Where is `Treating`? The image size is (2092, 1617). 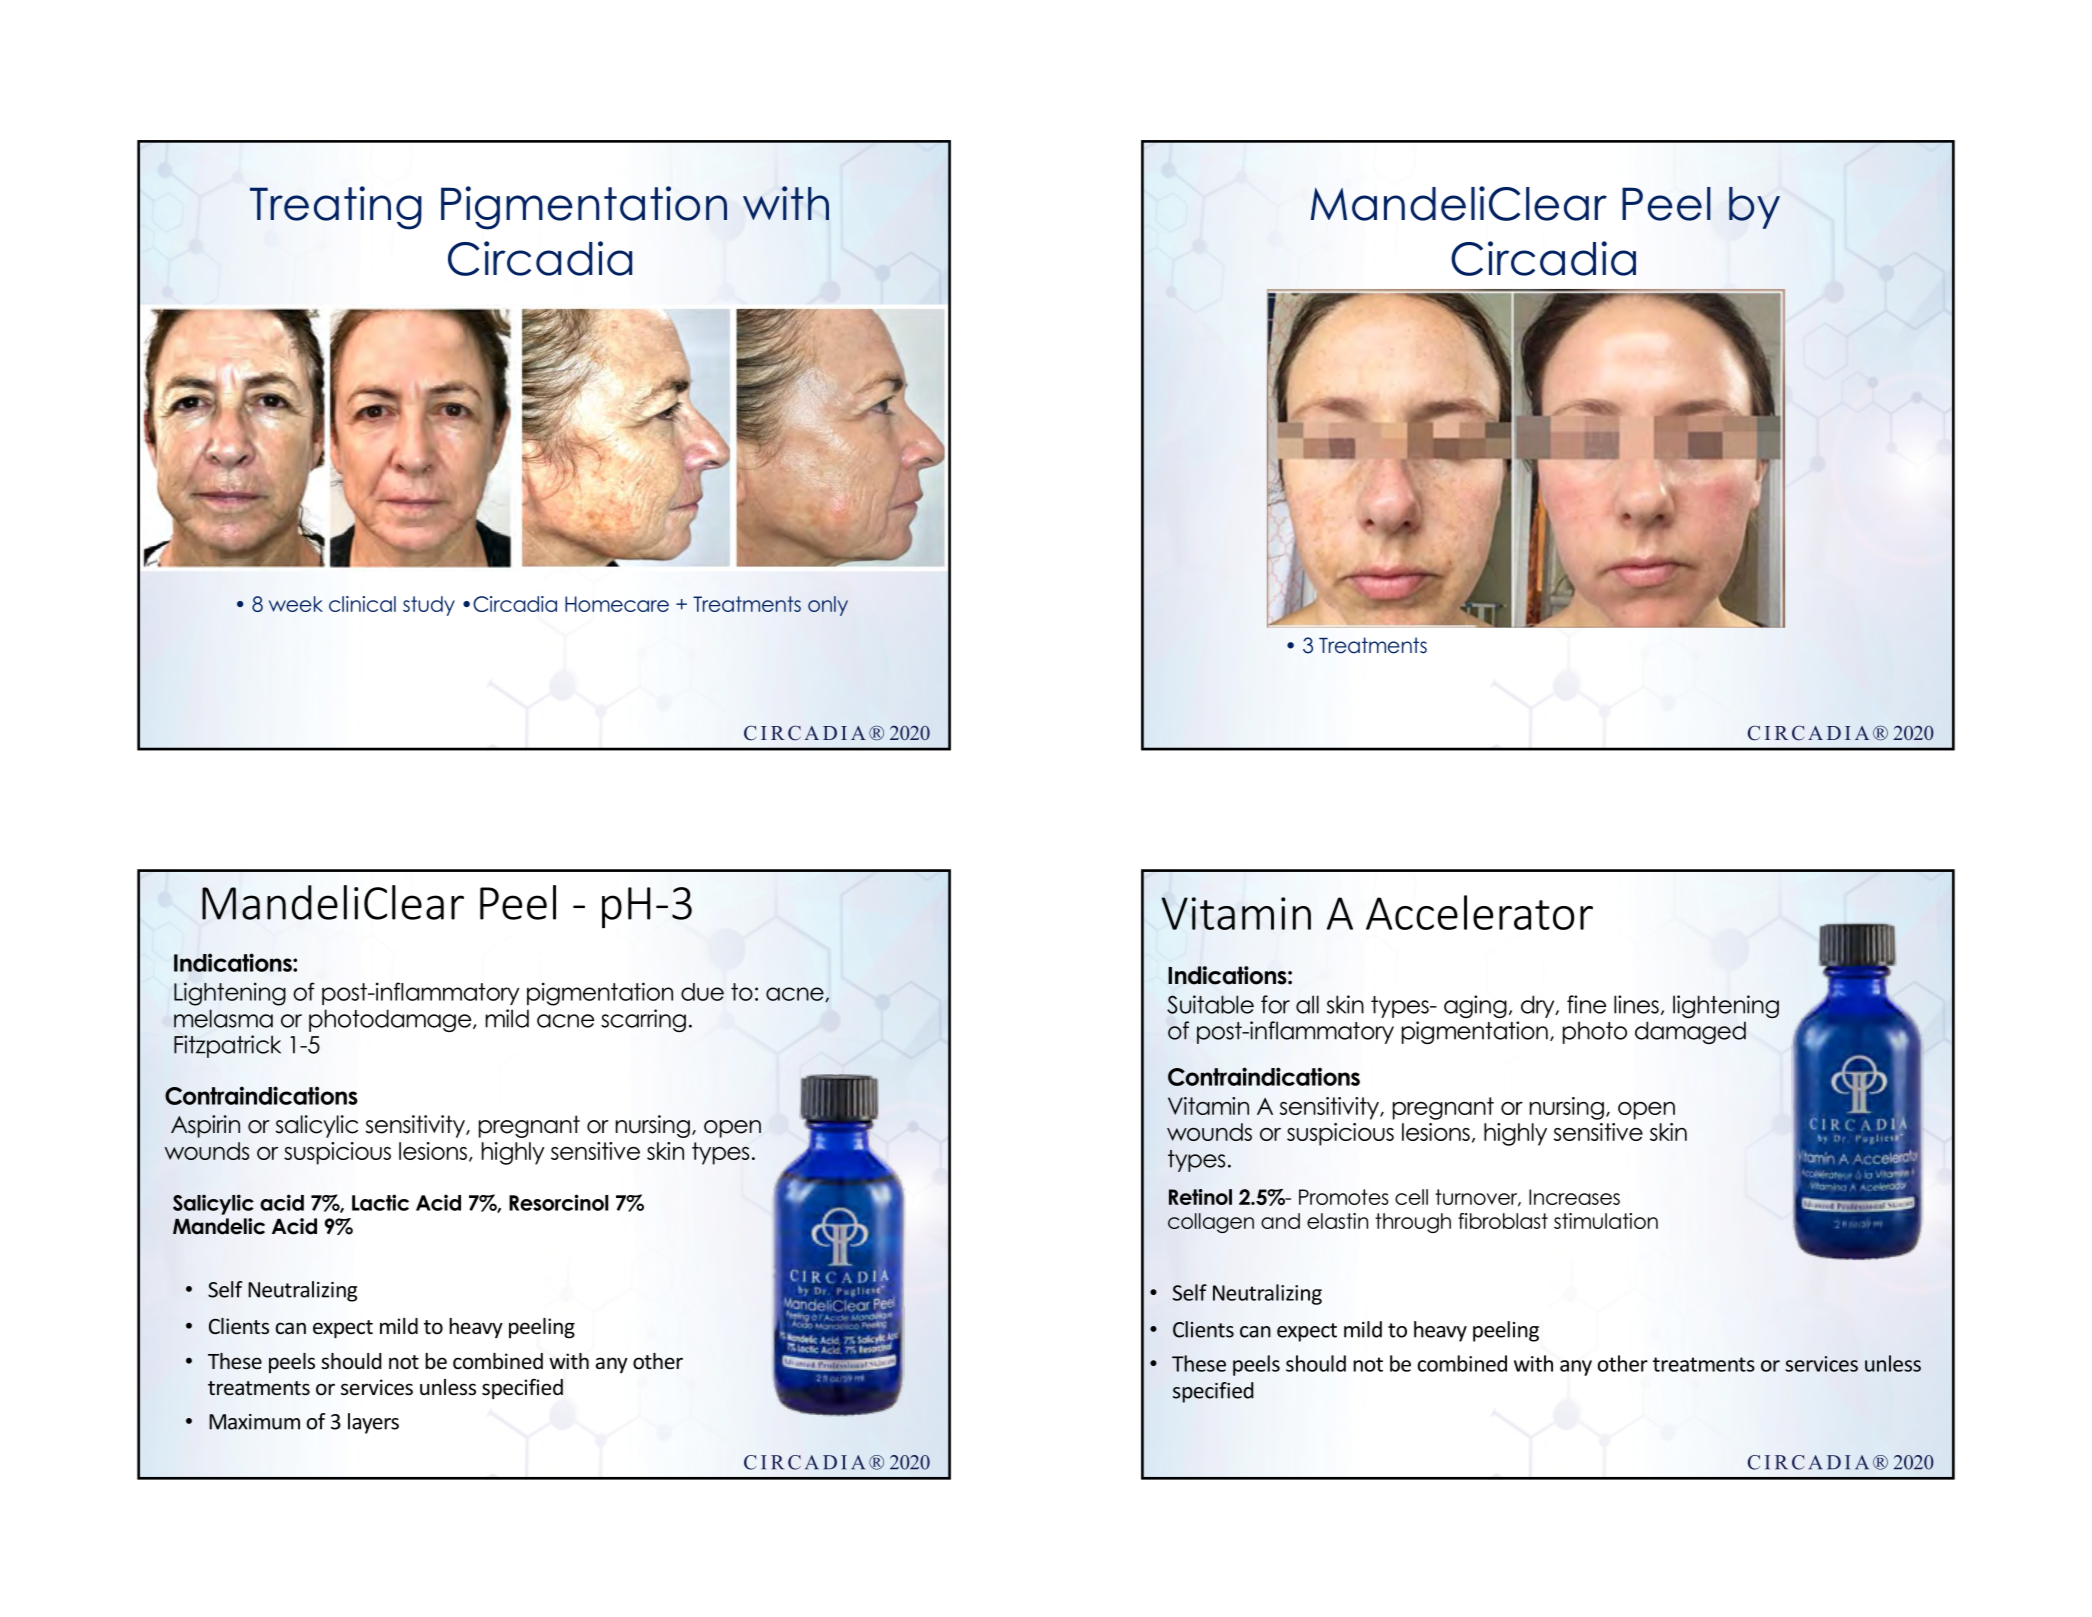
Treating is located at coordinates (336, 208).
